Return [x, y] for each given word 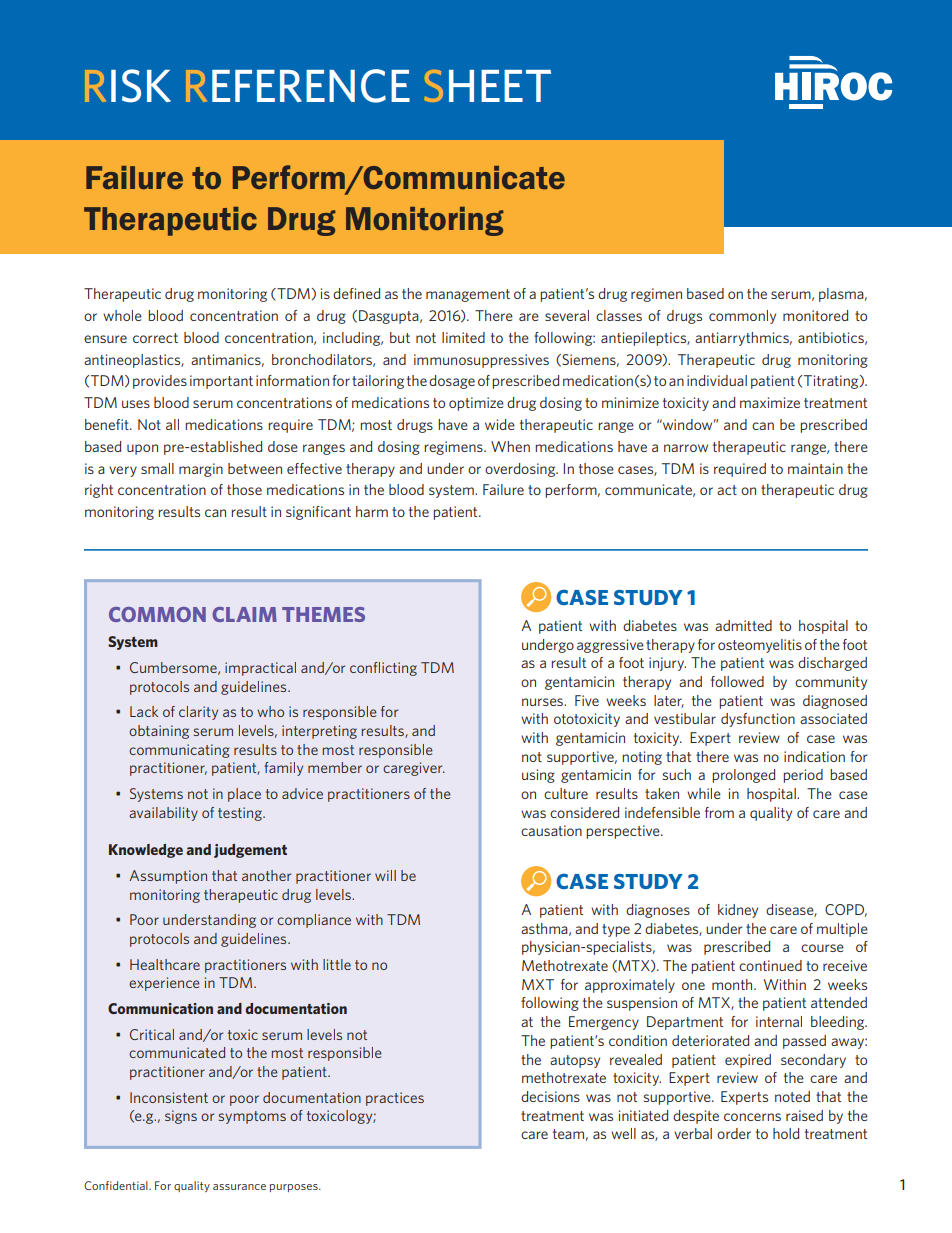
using [538, 776]
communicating [179, 751]
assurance [239, 1187]
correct [155, 338]
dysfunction [758, 720]
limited [463, 337]
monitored [815, 315]
